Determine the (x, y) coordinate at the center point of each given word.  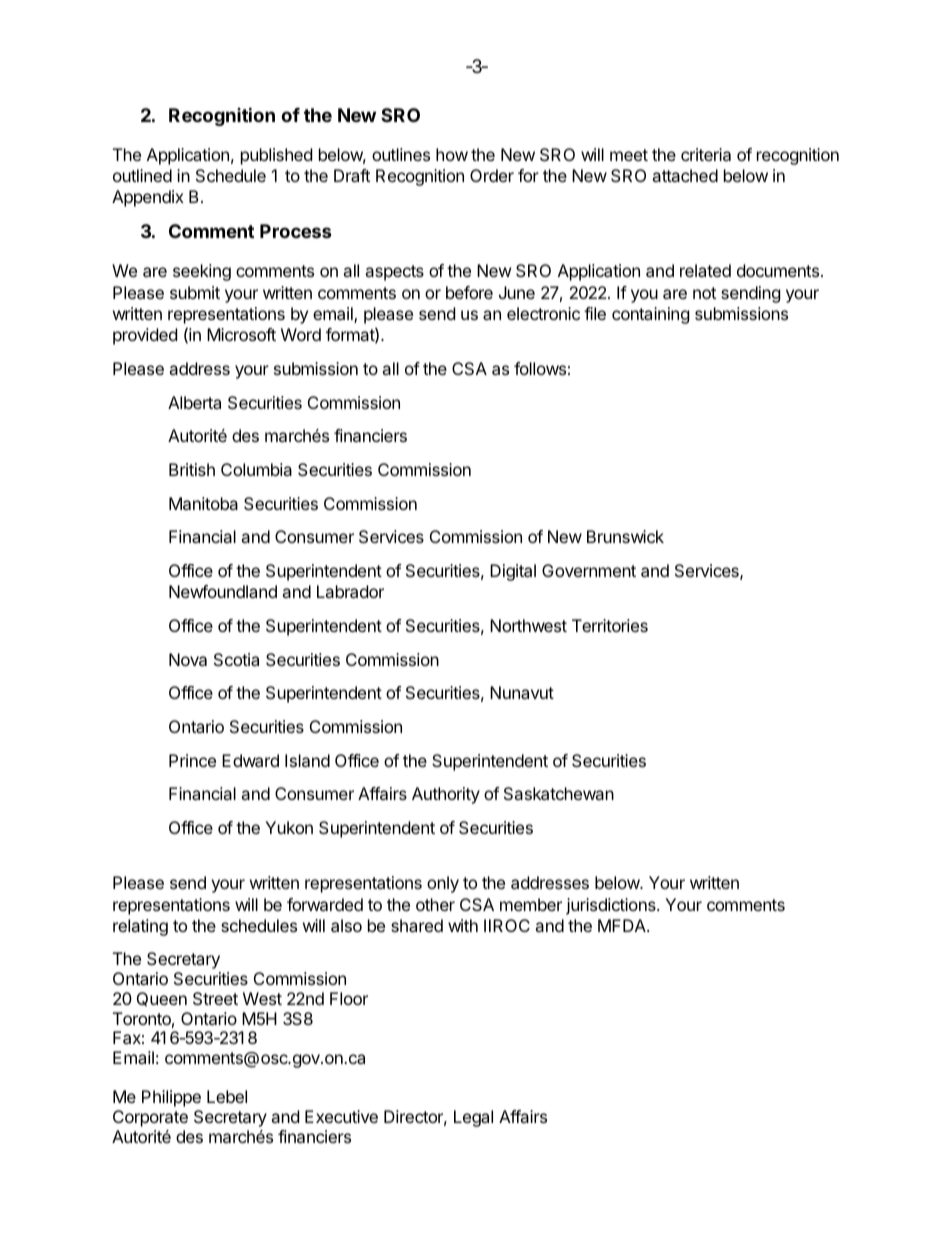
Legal (473, 1118)
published (276, 156)
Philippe (171, 1098)
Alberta (194, 402)
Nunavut (522, 692)
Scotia (236, 659)
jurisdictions (612, 906)
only (443, 884)
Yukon (289, 827)
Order (492, 175)
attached (685, 175)
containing (651, 315)
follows (540, 368)
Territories (610, 625)
